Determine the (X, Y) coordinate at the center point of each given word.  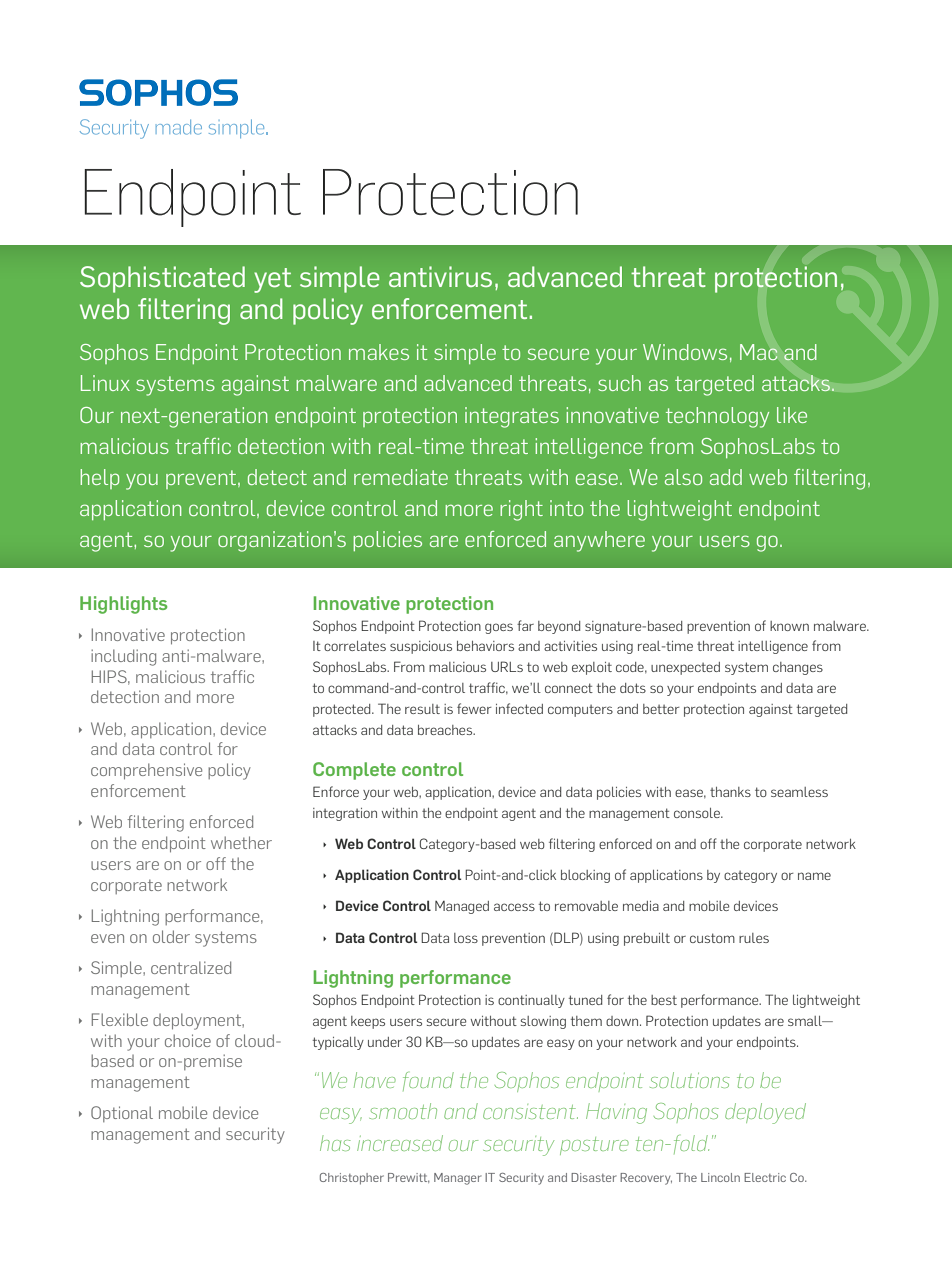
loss (466, 938)
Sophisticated (162, 279)
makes (379, 352)
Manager (458, 1179)
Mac (759, 352)
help (99, 479)
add (726, 477)
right (521, 510)
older (171, 936)
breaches (446, 730)
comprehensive (146, 771)
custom (712, 938)
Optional (122, 1114)
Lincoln (720, 1177)
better (661, 709)
